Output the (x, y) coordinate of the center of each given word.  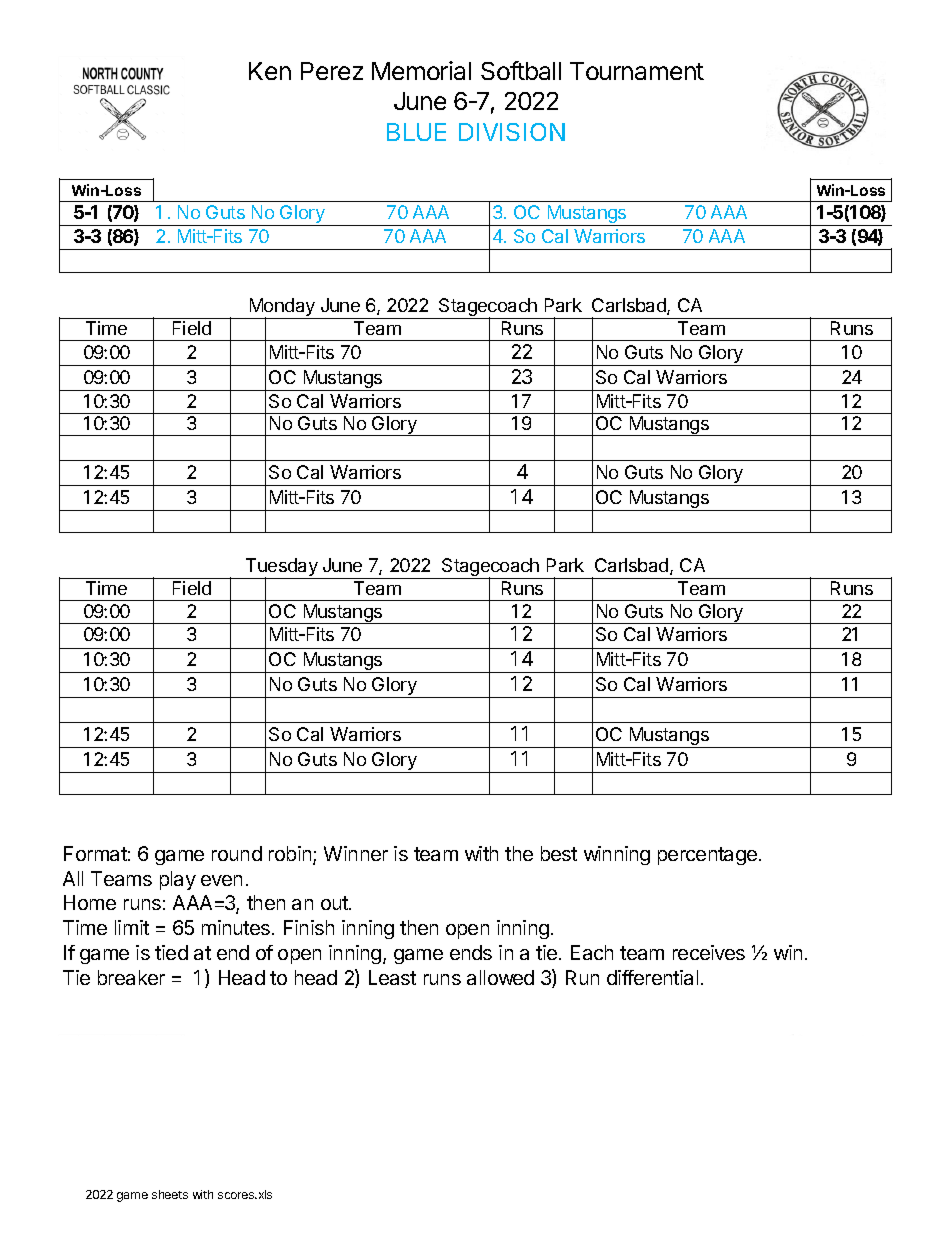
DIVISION (512, 132)
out (335, 903)
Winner (356, 853)
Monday (282, 308)
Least (392, 977)
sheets (170, 1194)
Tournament (637, 71)
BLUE (416, 132)
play (178, 880)
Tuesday (281, 568)
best (559, 853)
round (237, 853)
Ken (270, 71)
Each (592, 952)
